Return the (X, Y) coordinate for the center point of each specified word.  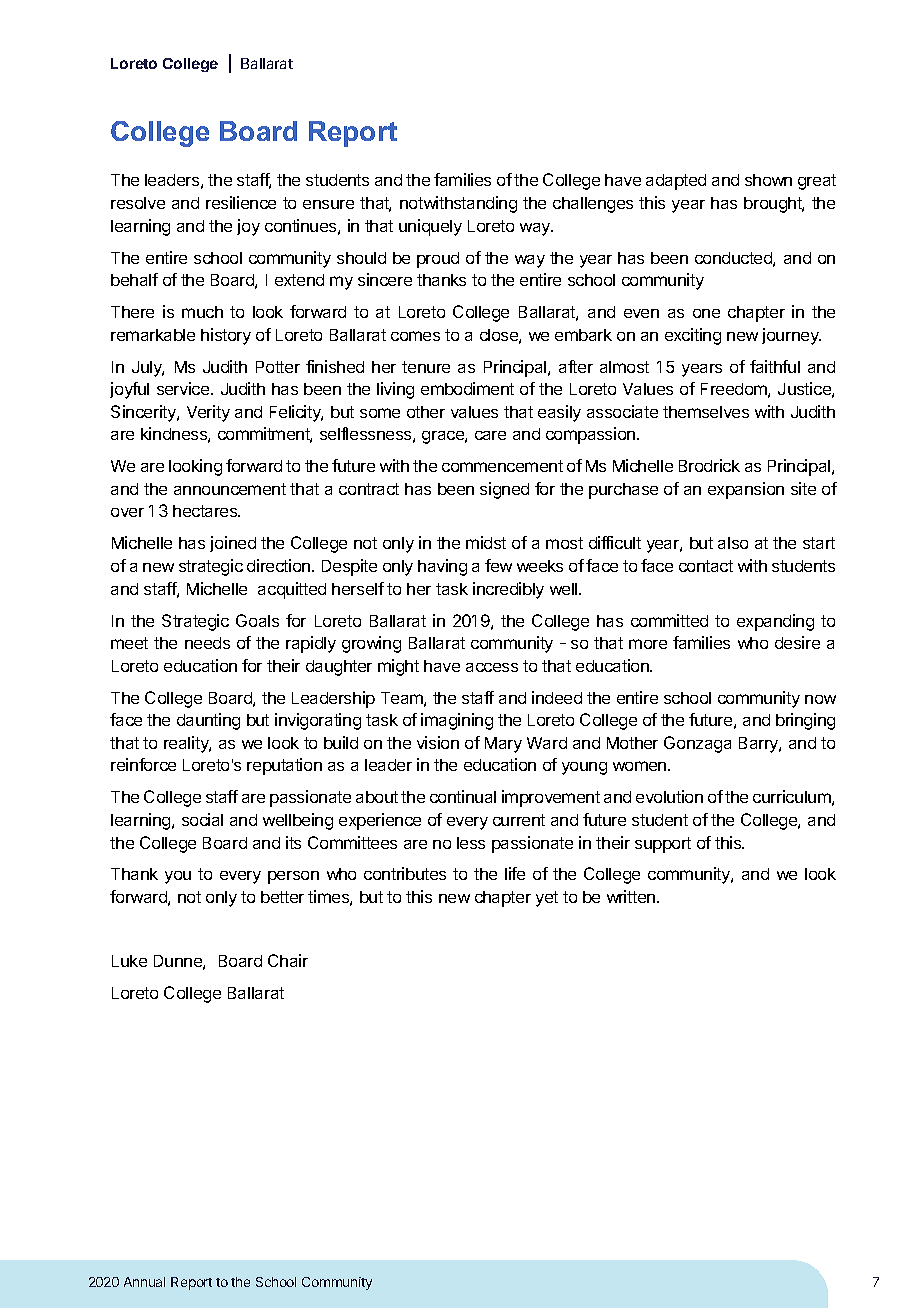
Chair (288, 960)
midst (486, 542)
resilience (241, 202)
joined (233, 544)
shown (768, 180)
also (733, 543)
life (515, 873)
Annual (144, 1282)
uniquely (430, 227)
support (663, 845)
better (282, 897)
